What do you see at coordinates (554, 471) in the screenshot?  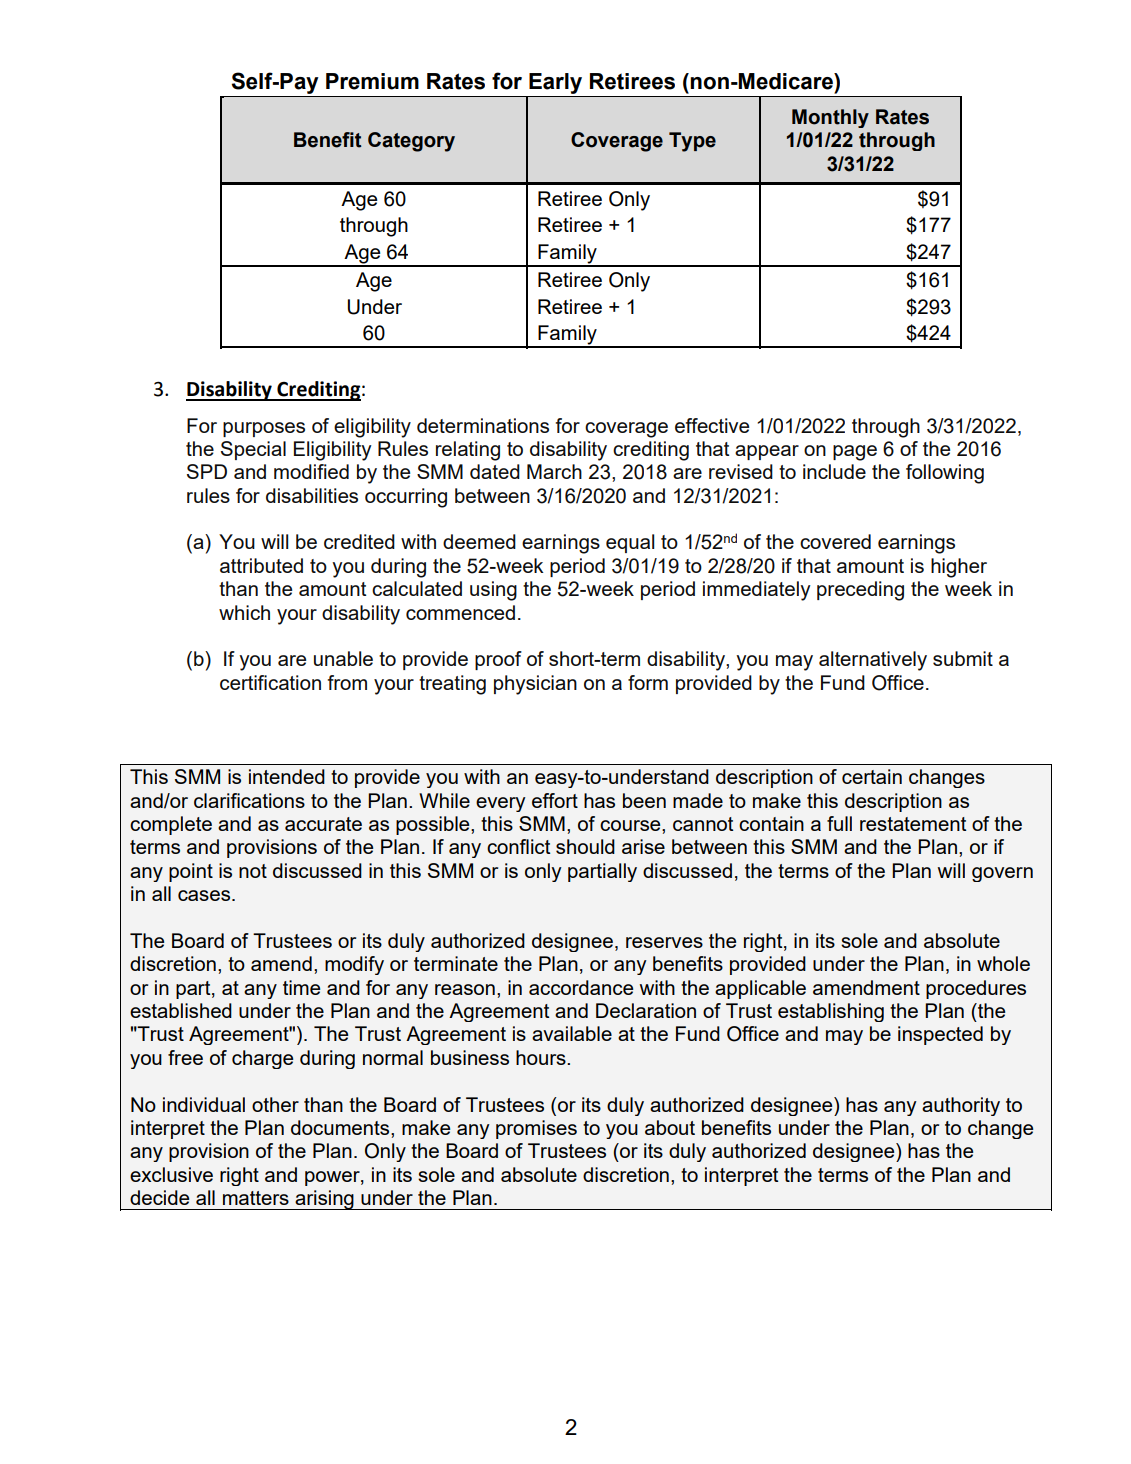 I see `March` at bounding box center [554, 471].
